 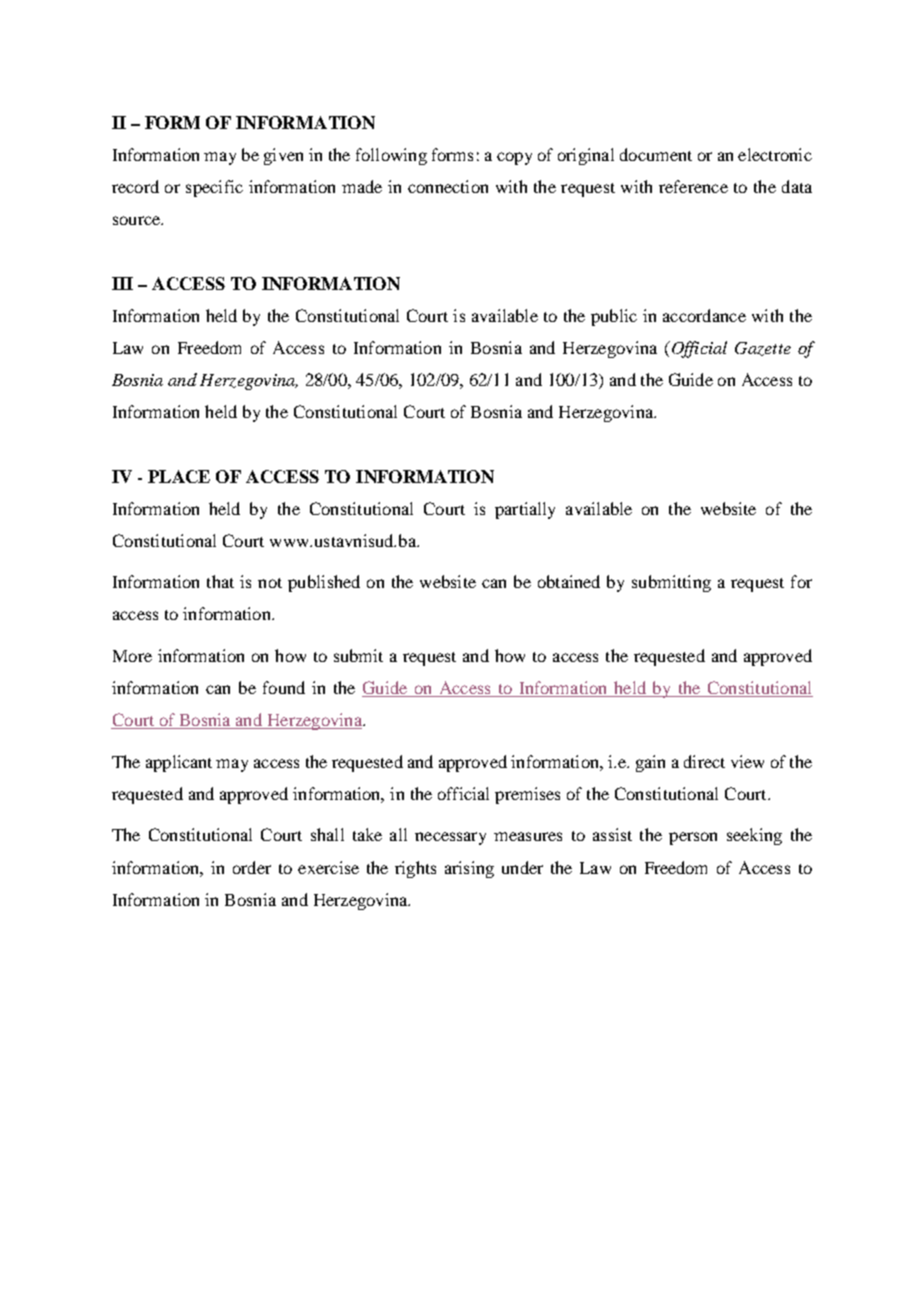 I want to click on order, so click(x=252, y=867).
